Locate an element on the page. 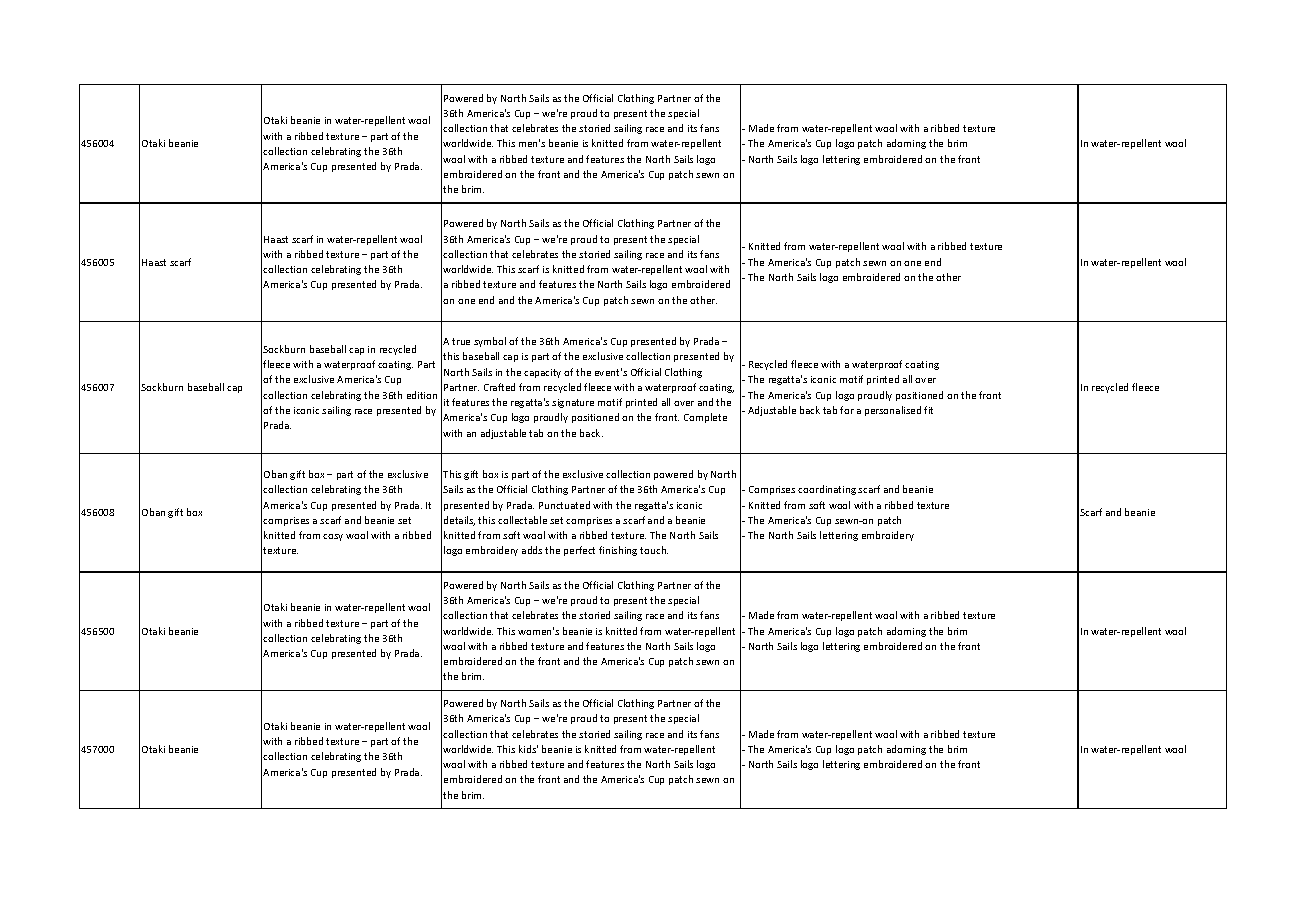 This document has width=1308, height=924. finishing is located at coordinates (618, 551).
